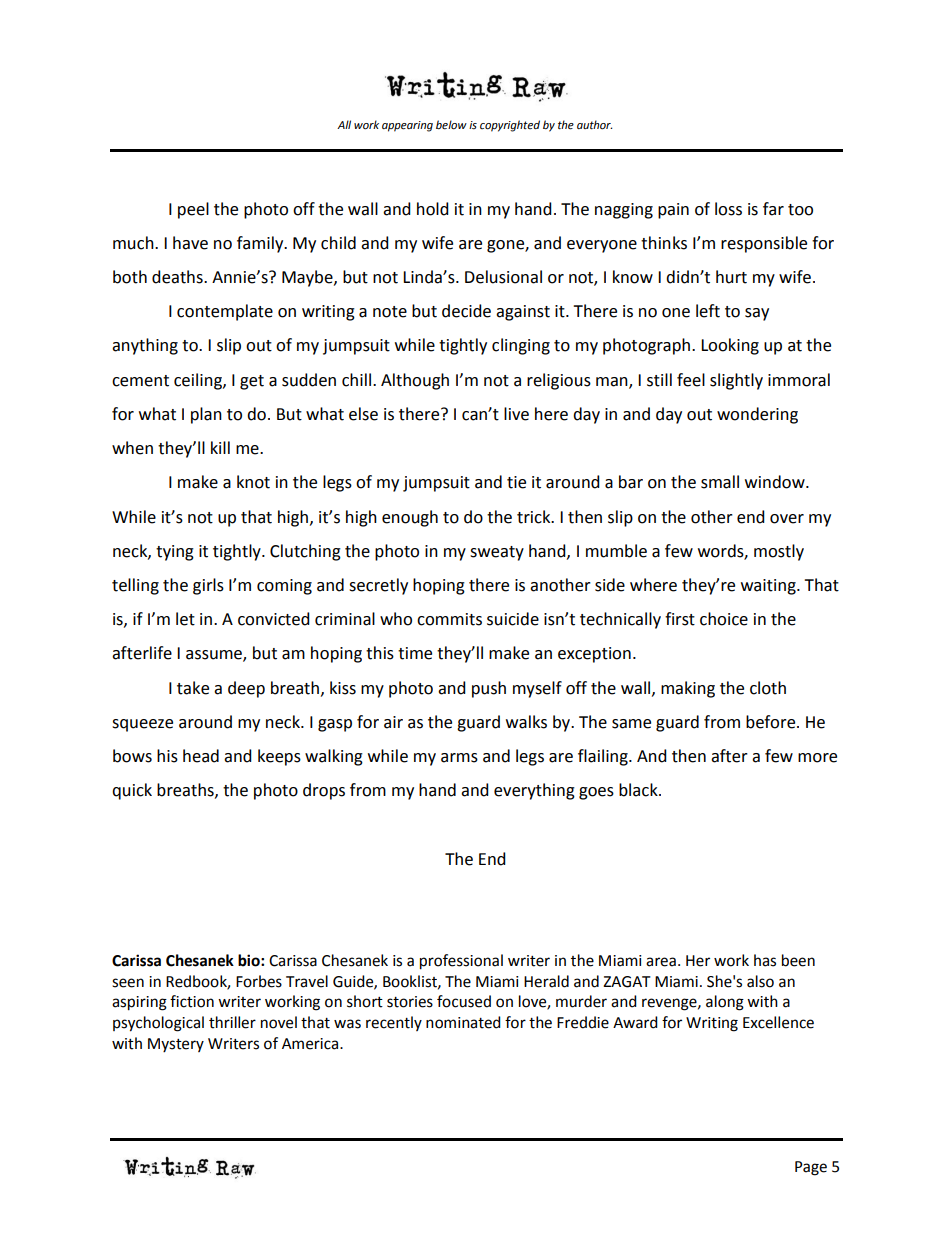 This document has height=1233, width=952. What do you see at coordinates (253, 482) in the document?
I see `knot` at bounding box center [253, 482].
